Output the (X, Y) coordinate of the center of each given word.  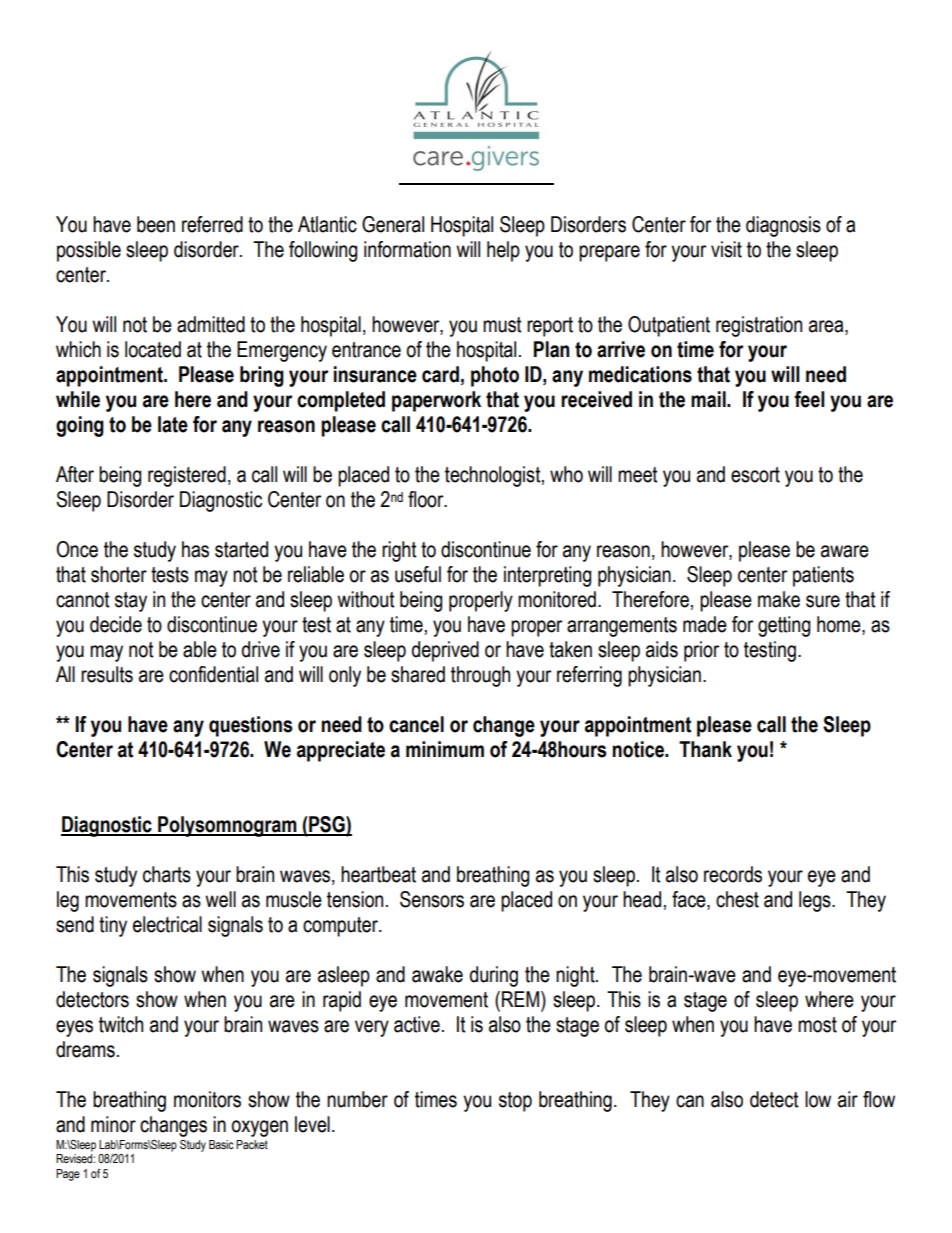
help (503, 251)
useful (418, 574)
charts (167, 874)
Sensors (432, 899)
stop (515, 1102)
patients (823, 576)
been (156, 224)
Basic (221, 1145)
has (195, 549)
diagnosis (783, 226)
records (733, 874)
